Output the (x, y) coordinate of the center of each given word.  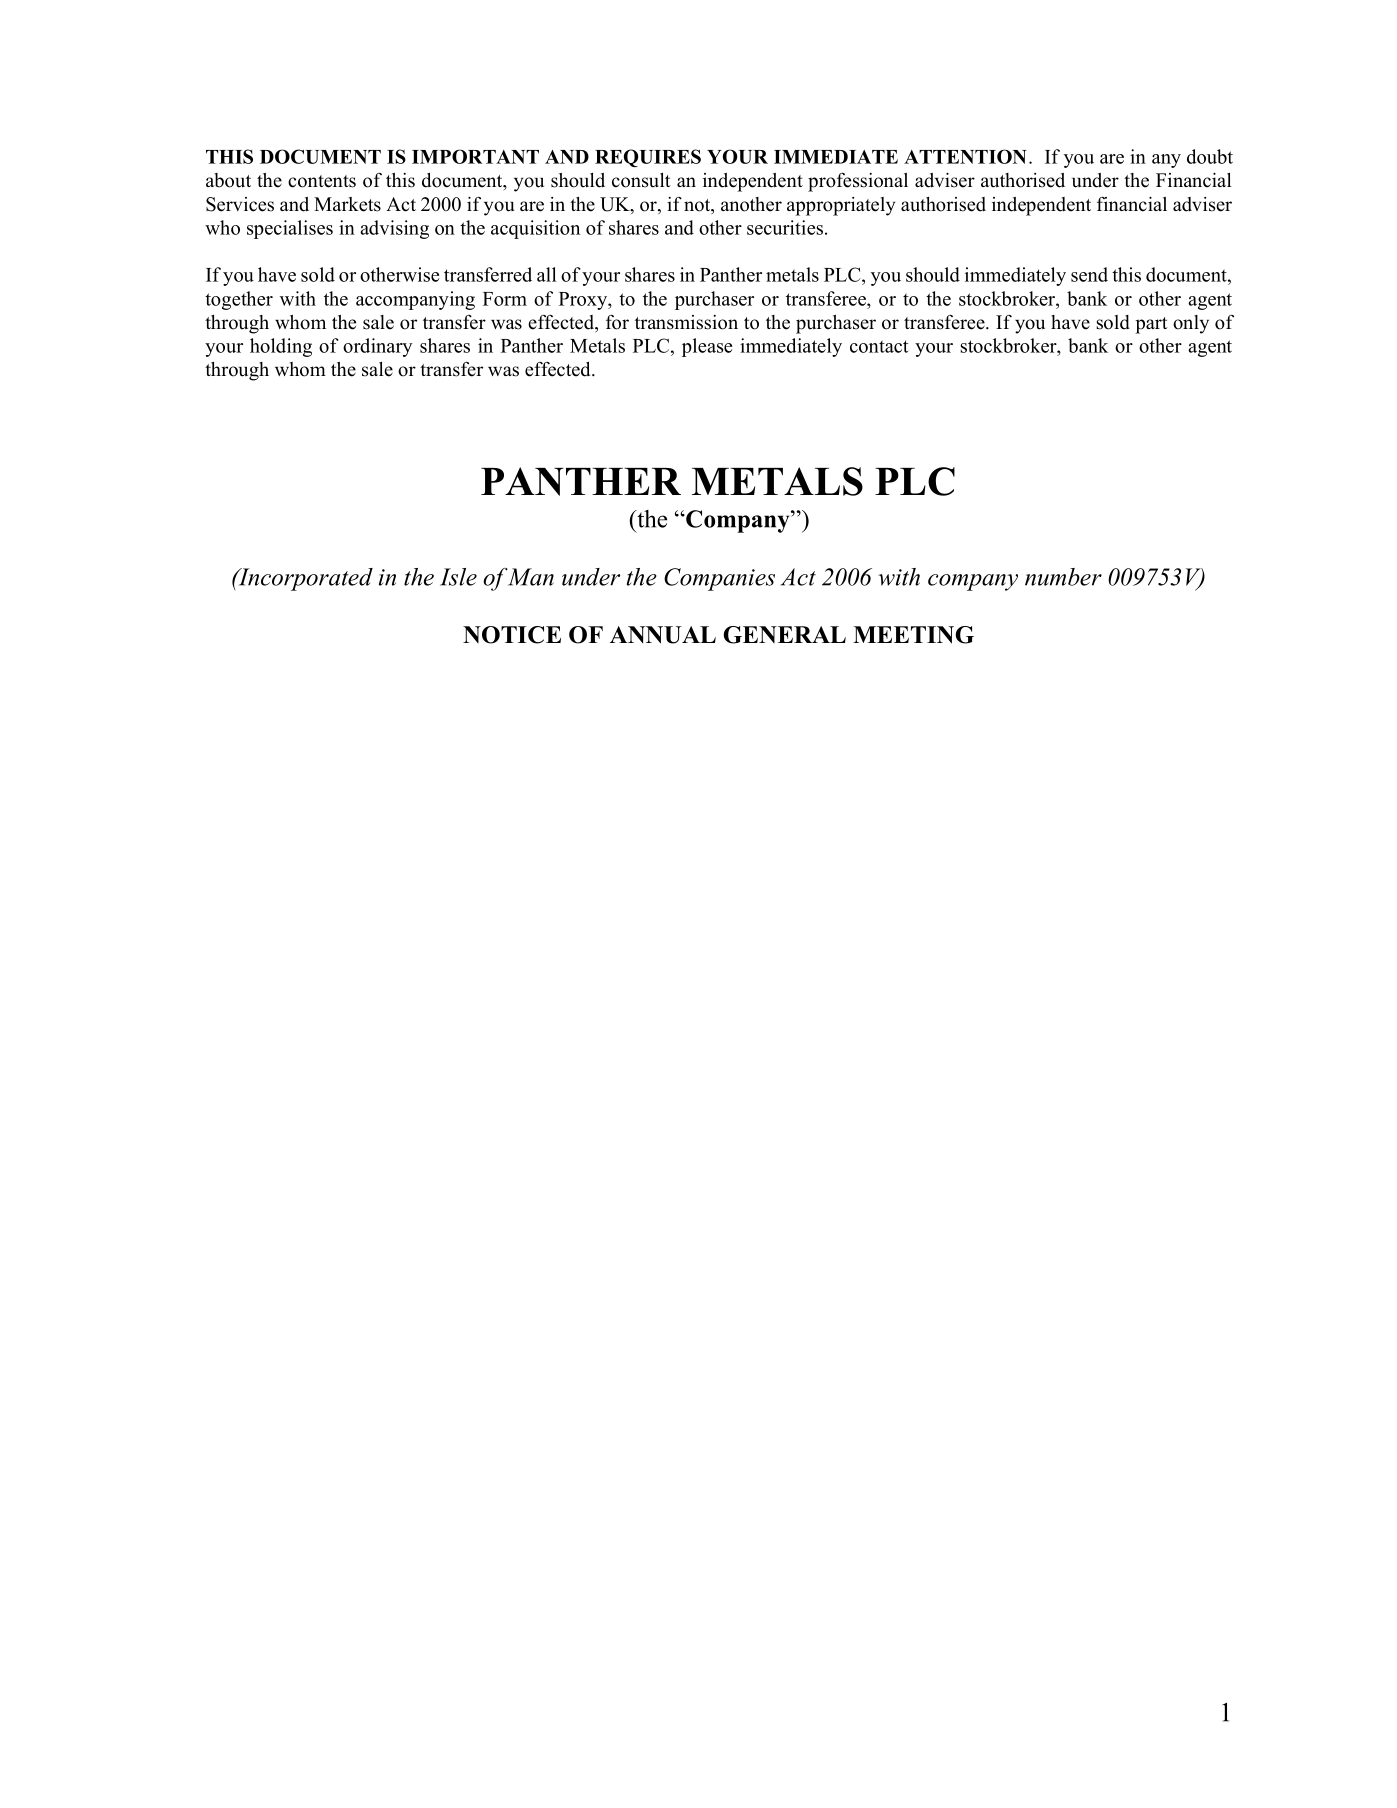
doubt (1210, 156)
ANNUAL (663, 635)
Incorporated (304, 579)
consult (641, 180)
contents (322, 181)
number (1063, 577)
